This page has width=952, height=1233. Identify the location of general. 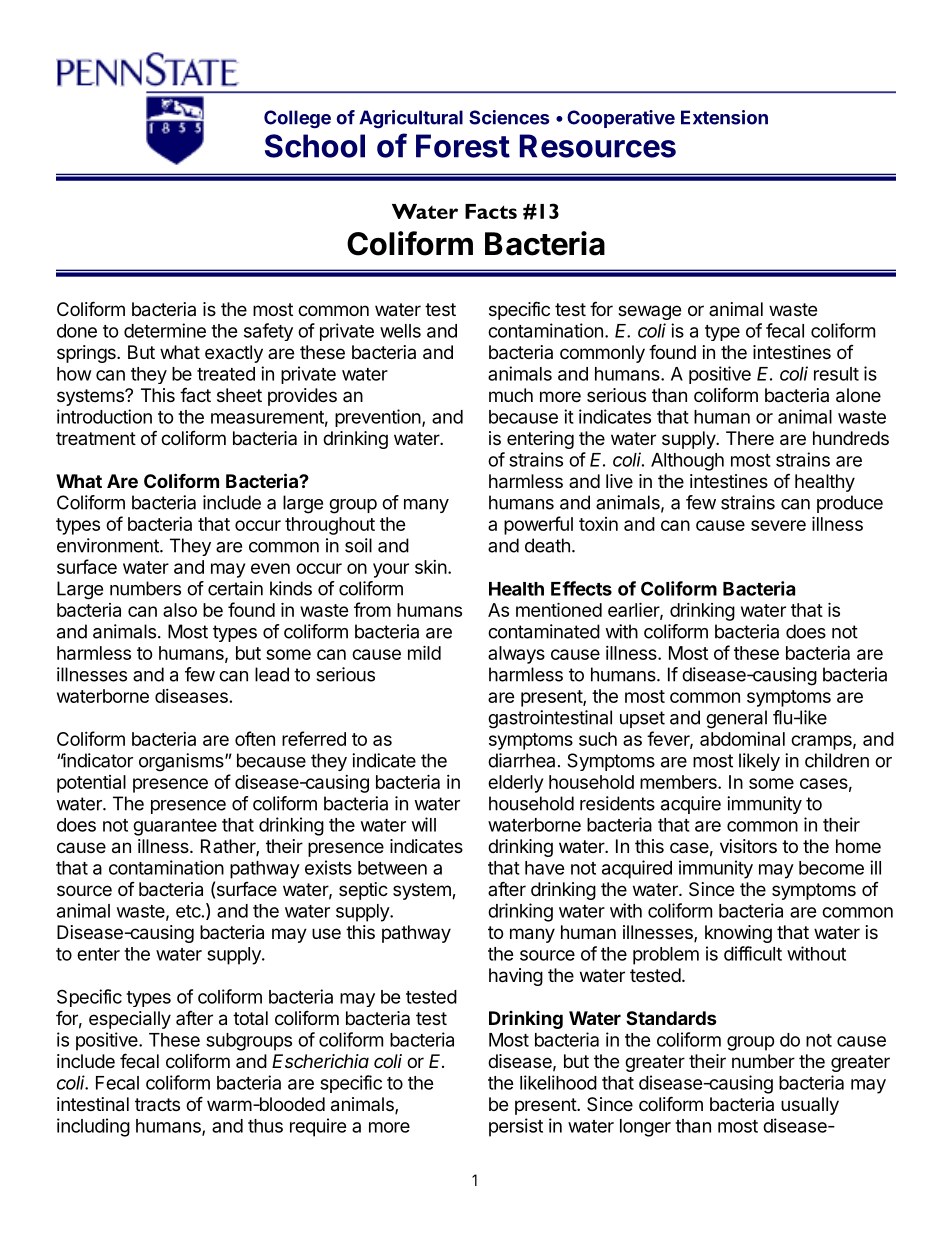
(736, 719).
